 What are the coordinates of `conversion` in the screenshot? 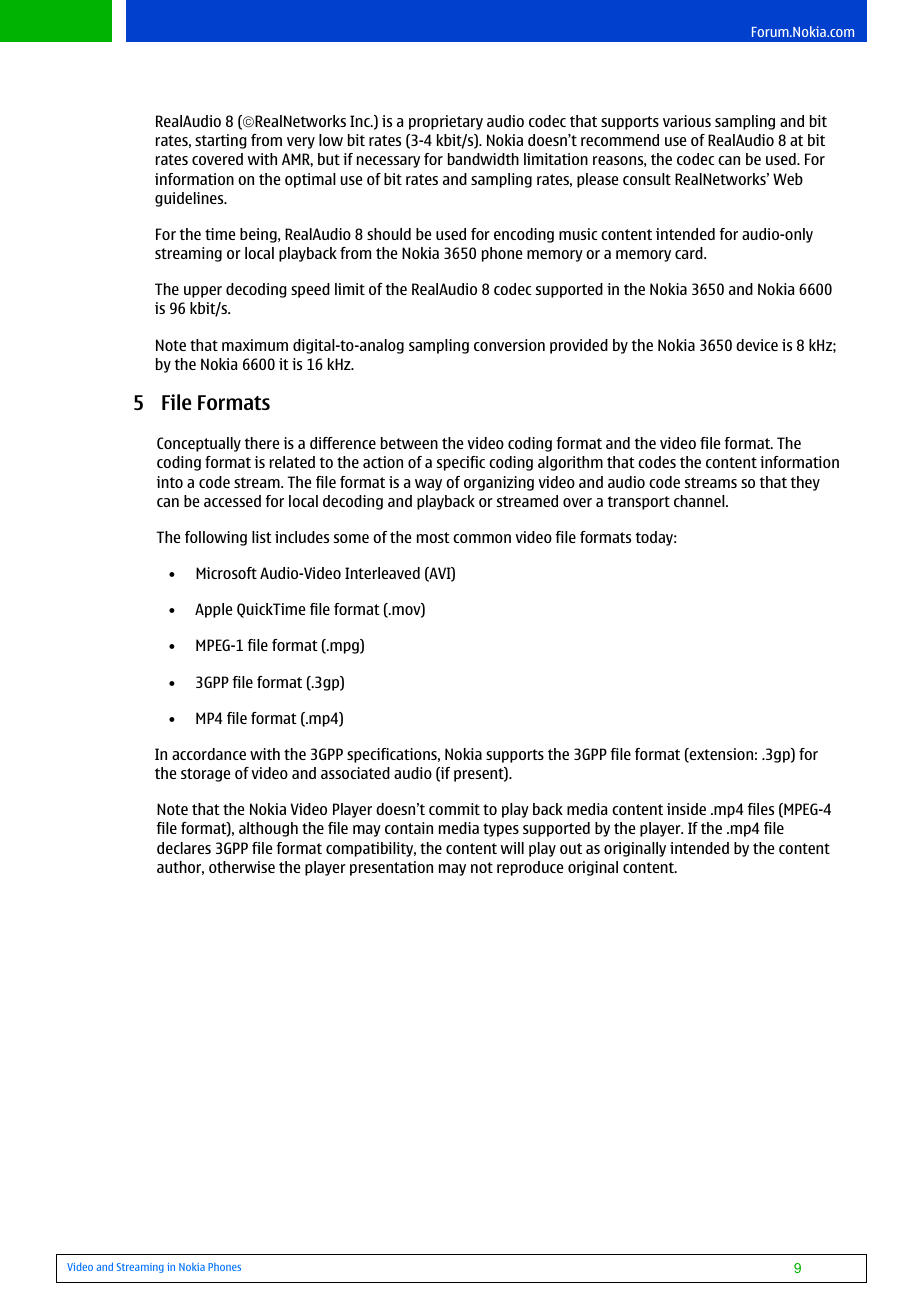 It's located at (509, 345).
